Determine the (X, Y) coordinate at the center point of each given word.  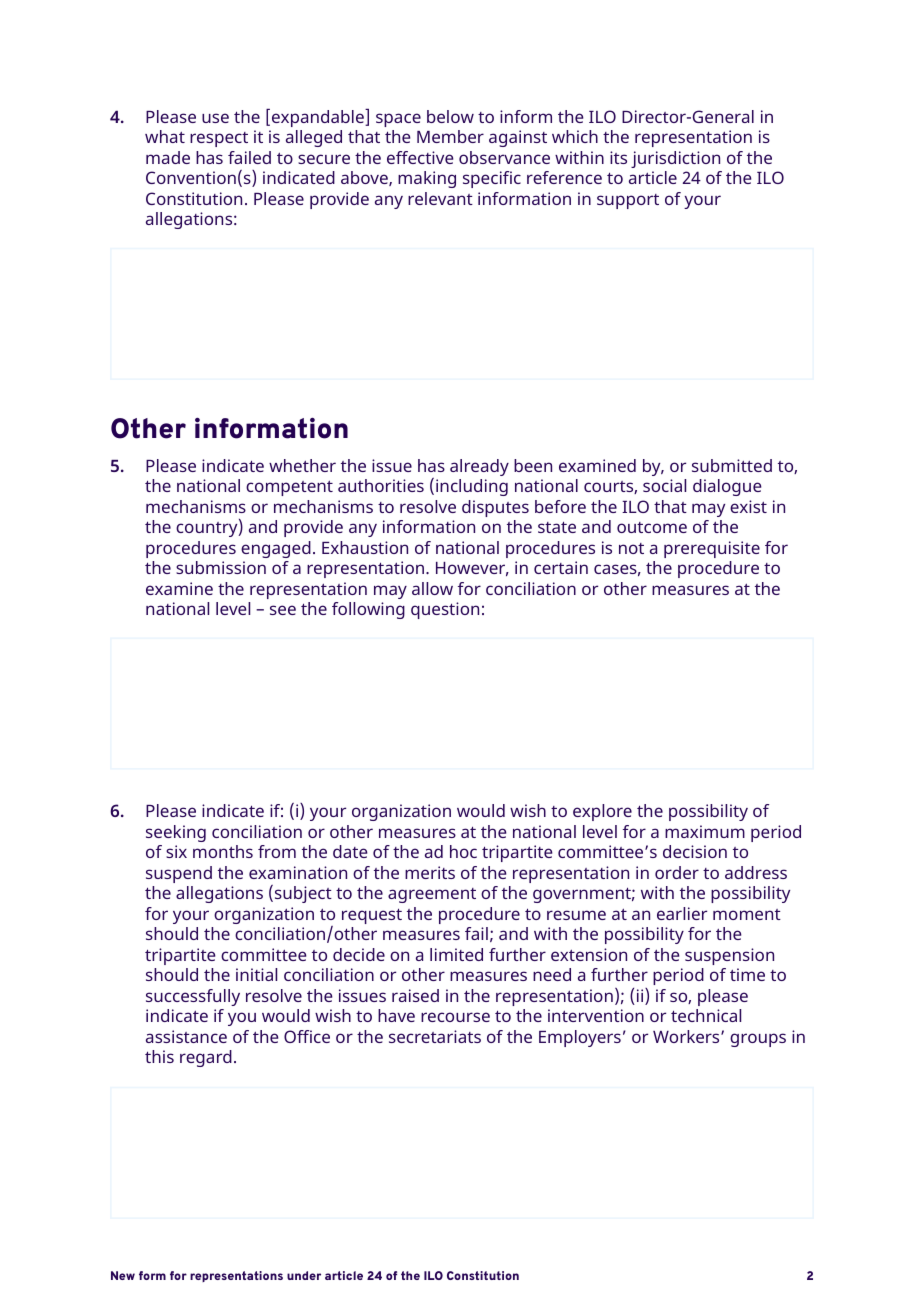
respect (219, 139)
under (304, 1275)
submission (221, 567)
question (445, 610)
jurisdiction (675, 159)
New (123, 1275)
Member (450, 136)
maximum (705, 831)
